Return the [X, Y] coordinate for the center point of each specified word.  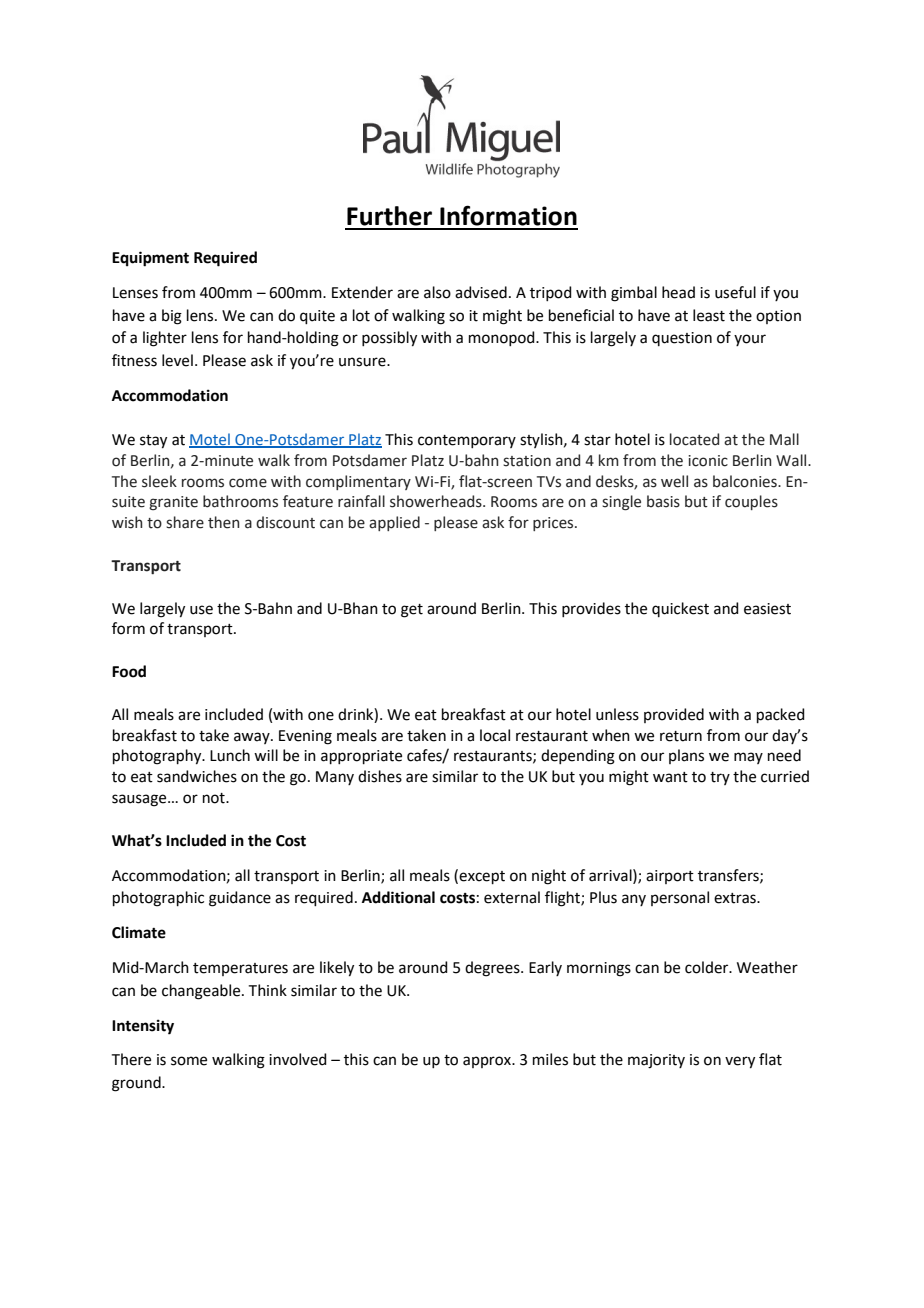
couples [751, 502]
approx [488, 1062]
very [740, 1062]
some [189, 1061]
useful [735, 292]
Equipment [150, 259]
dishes [380, 776]
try [720, 778]
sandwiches [197, 776]
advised [481, 292]
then [223, 522]
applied [394, 523]
